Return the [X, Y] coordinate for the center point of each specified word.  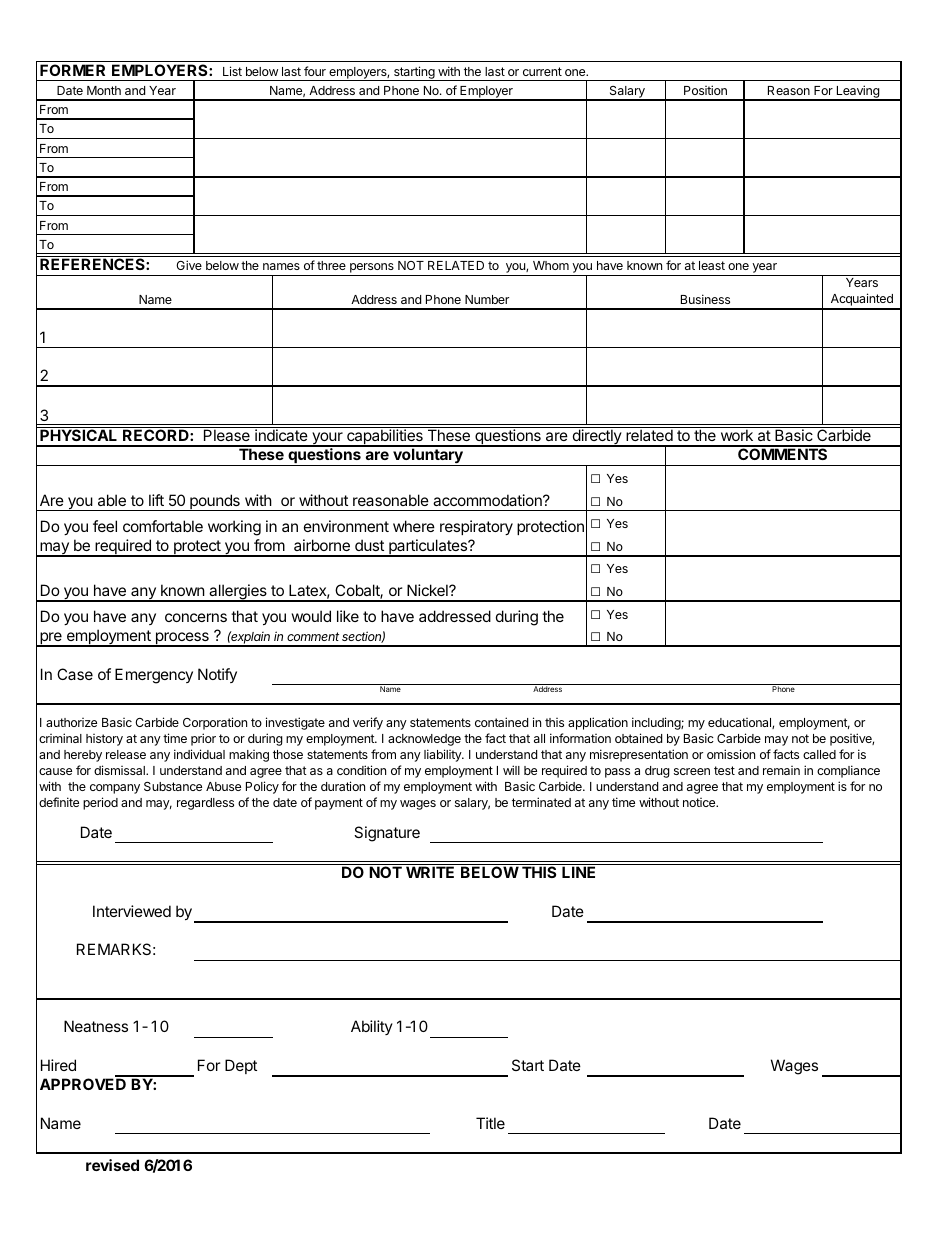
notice [700, 802]
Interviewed [132, 911]
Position [705, 90]
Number [487, 299]
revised [112, 1165]
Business [705, 299]
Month [104, 90]
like [348, 616]
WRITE [430, 872]
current [542, 71]
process [182, 639]
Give [189, 265]
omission [731, 754]
